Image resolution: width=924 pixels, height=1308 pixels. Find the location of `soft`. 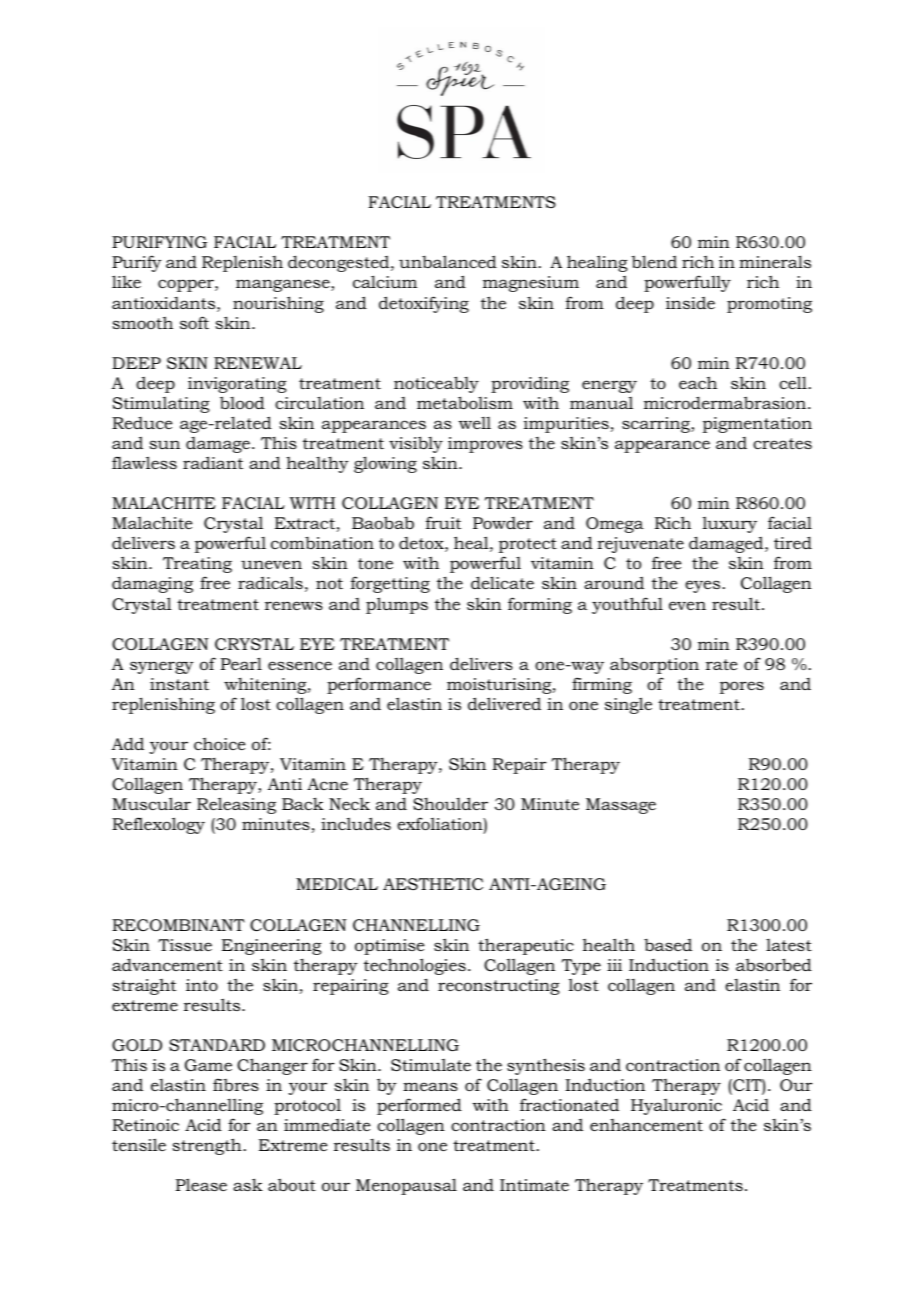

soft is located at coordinates (194, 322).
